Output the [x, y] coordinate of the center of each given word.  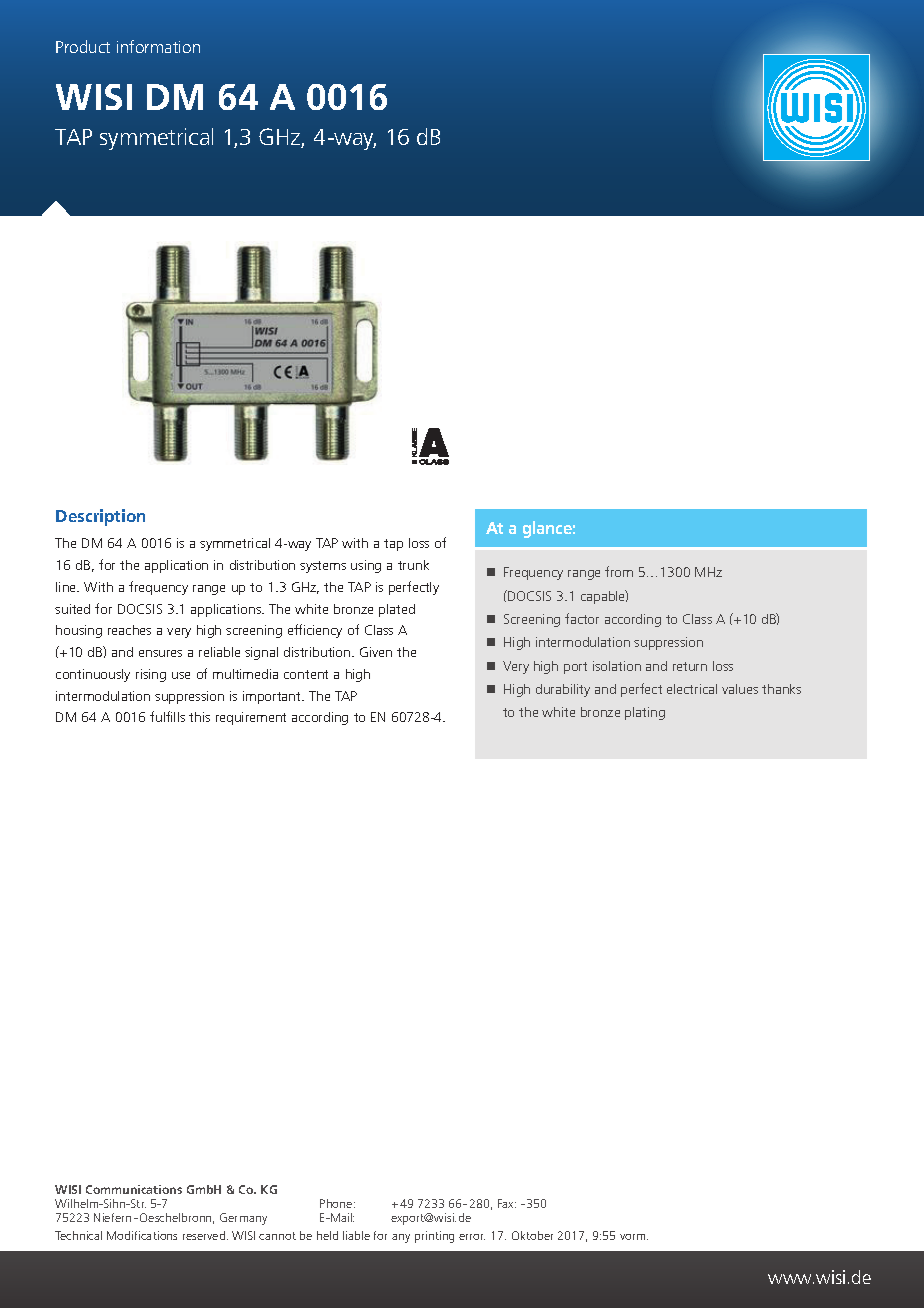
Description [100, 517]
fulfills [167, 716]
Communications [134, 1189]
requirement [251, 718]
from [619, 571]
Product [83, 46]
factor [582, 618]
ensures [160, 653]
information [158, 46]
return [690, 666]
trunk [413, 565]
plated [397, 610]
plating [645, 713]
